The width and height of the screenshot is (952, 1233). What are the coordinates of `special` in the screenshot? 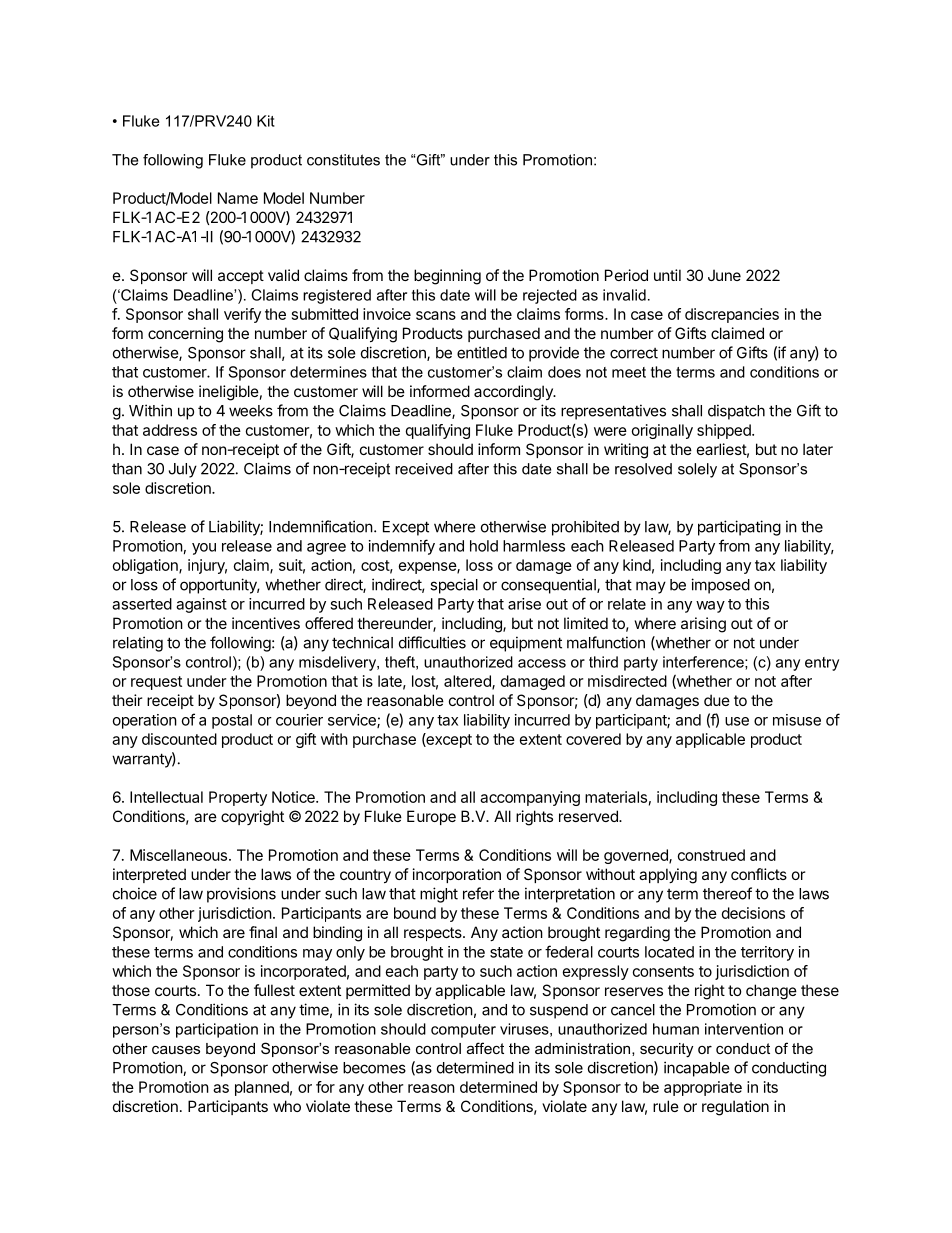 It's located at (454, 586).
